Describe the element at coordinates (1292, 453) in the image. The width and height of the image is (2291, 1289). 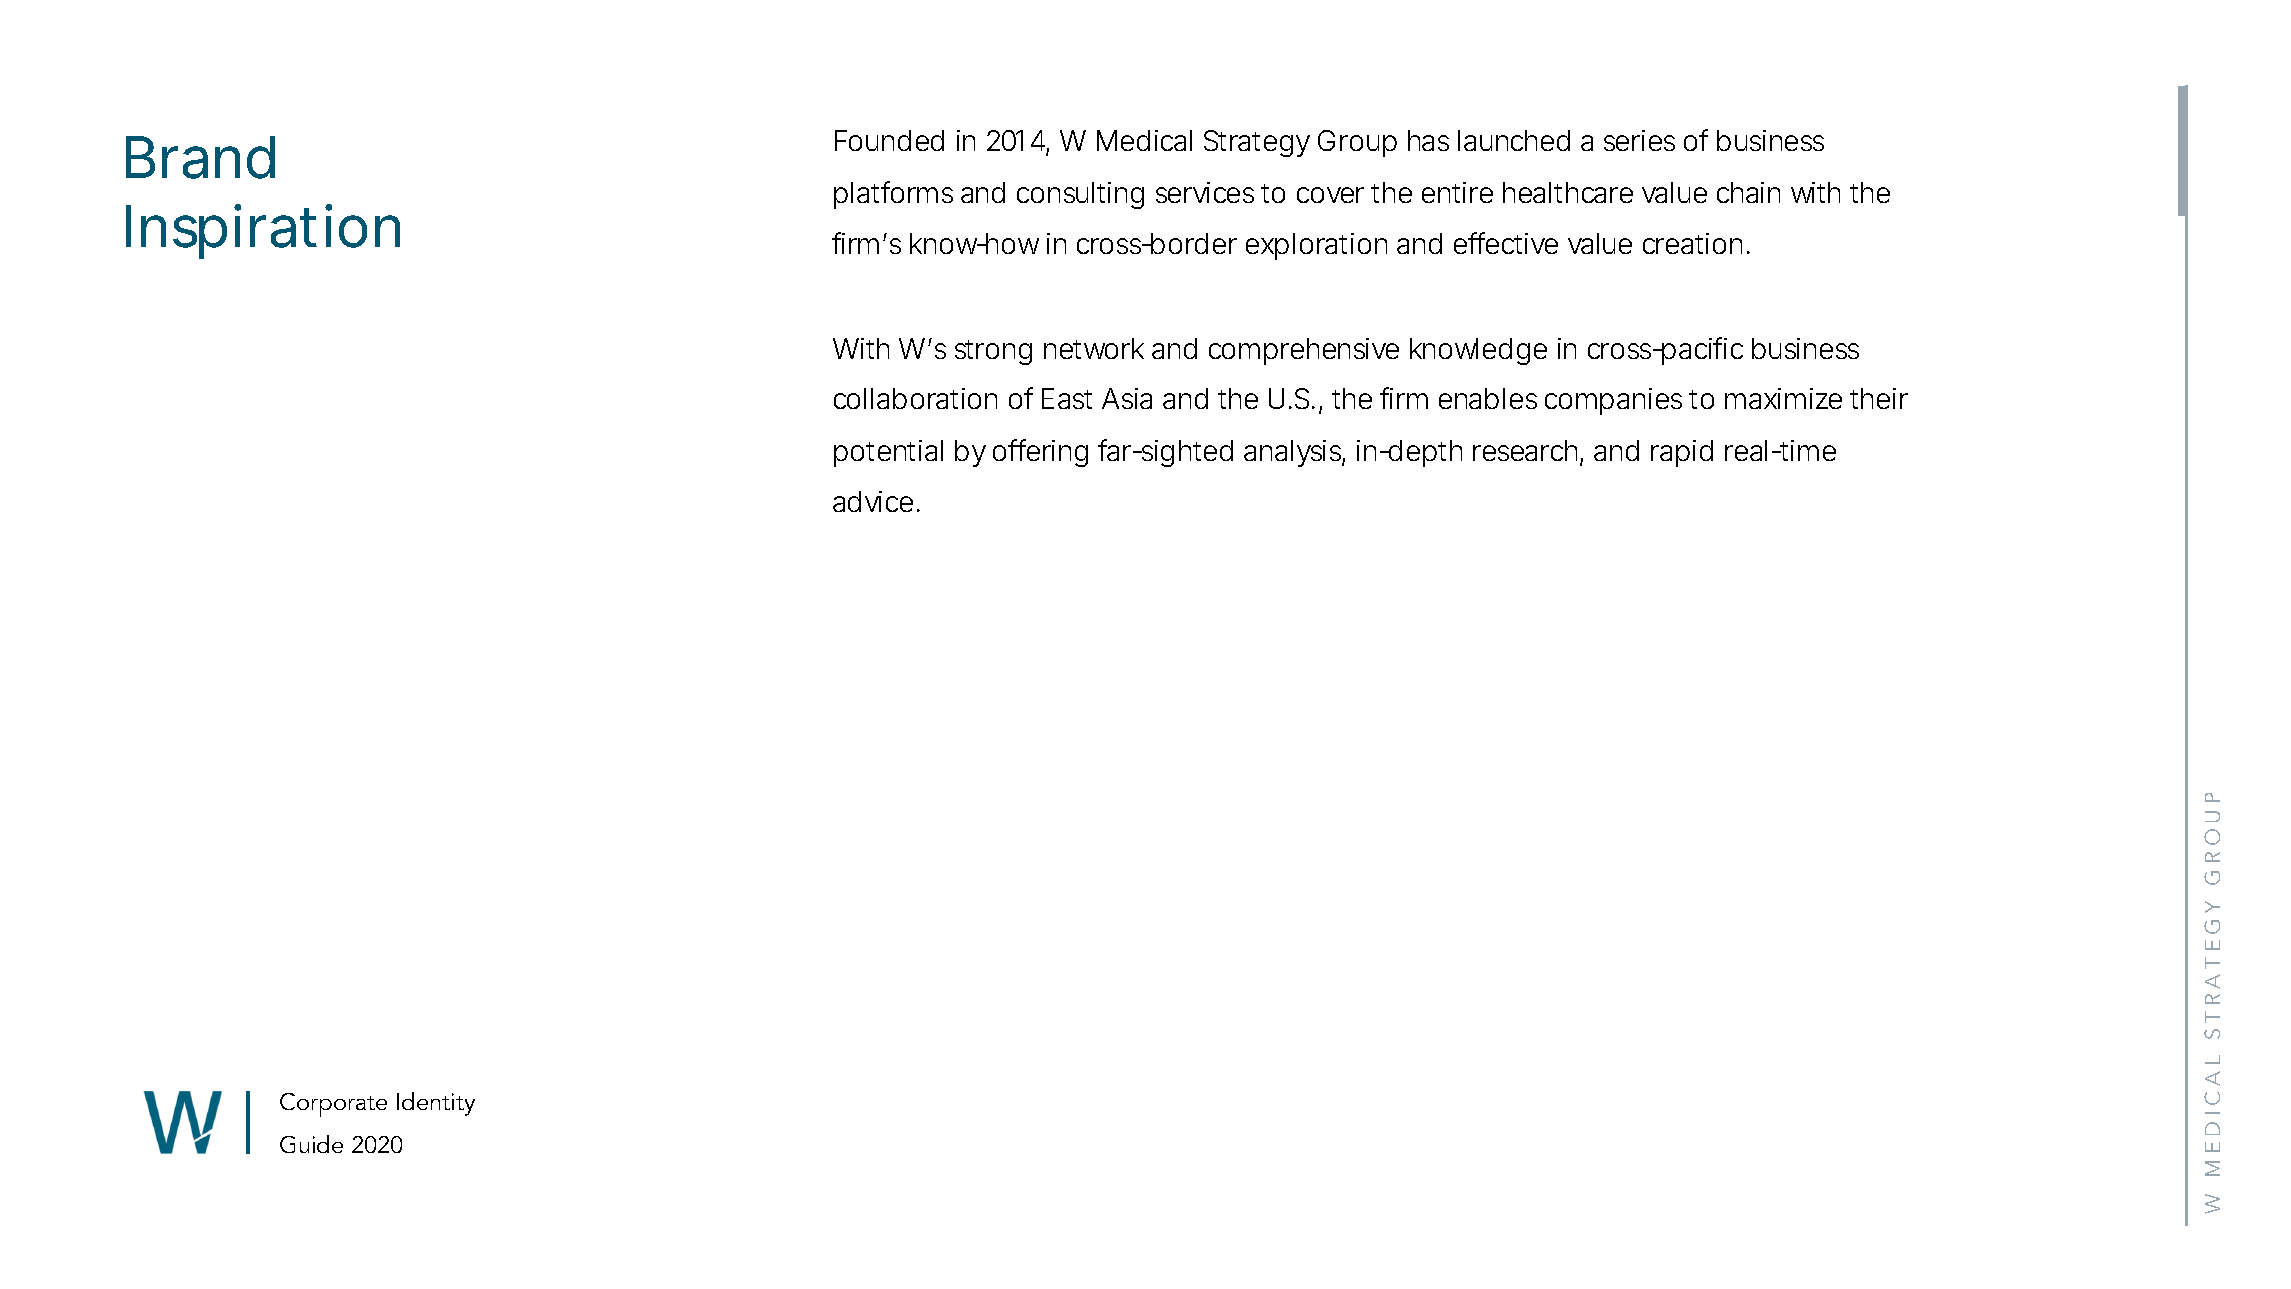
I see `analysis` at that location.
